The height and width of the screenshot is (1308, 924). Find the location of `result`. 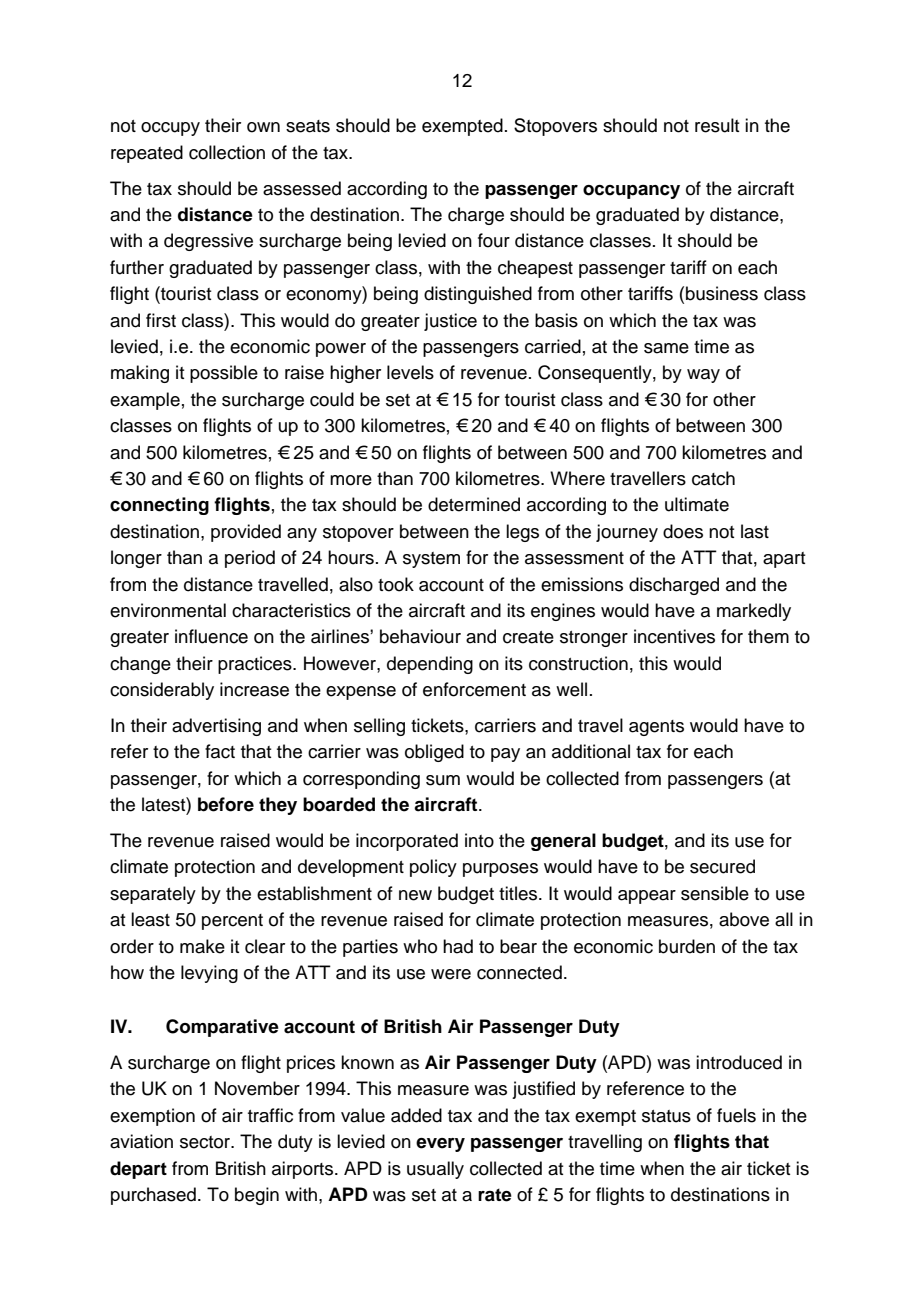

result is located at coordinates (717, 125).
